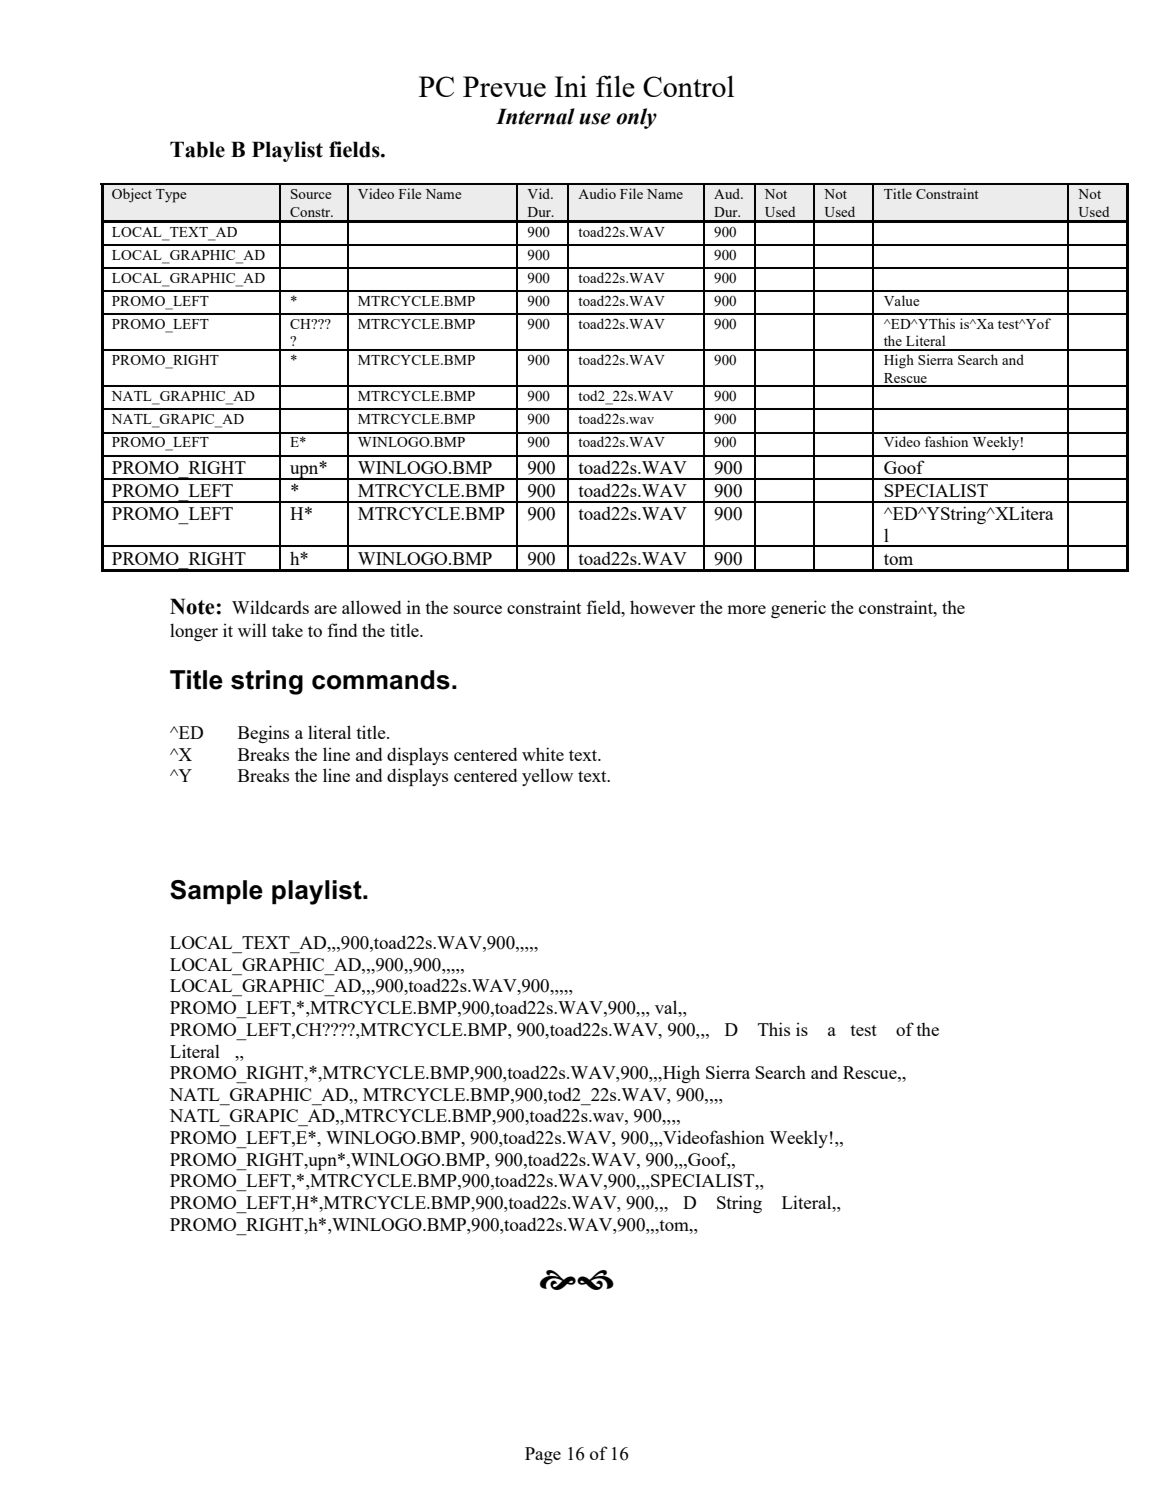 The height and width of the document is (1492, 1153). What do you see at coordinates (216, 892) in the document?
I see `Sample` at bounding box center [216, 892].
